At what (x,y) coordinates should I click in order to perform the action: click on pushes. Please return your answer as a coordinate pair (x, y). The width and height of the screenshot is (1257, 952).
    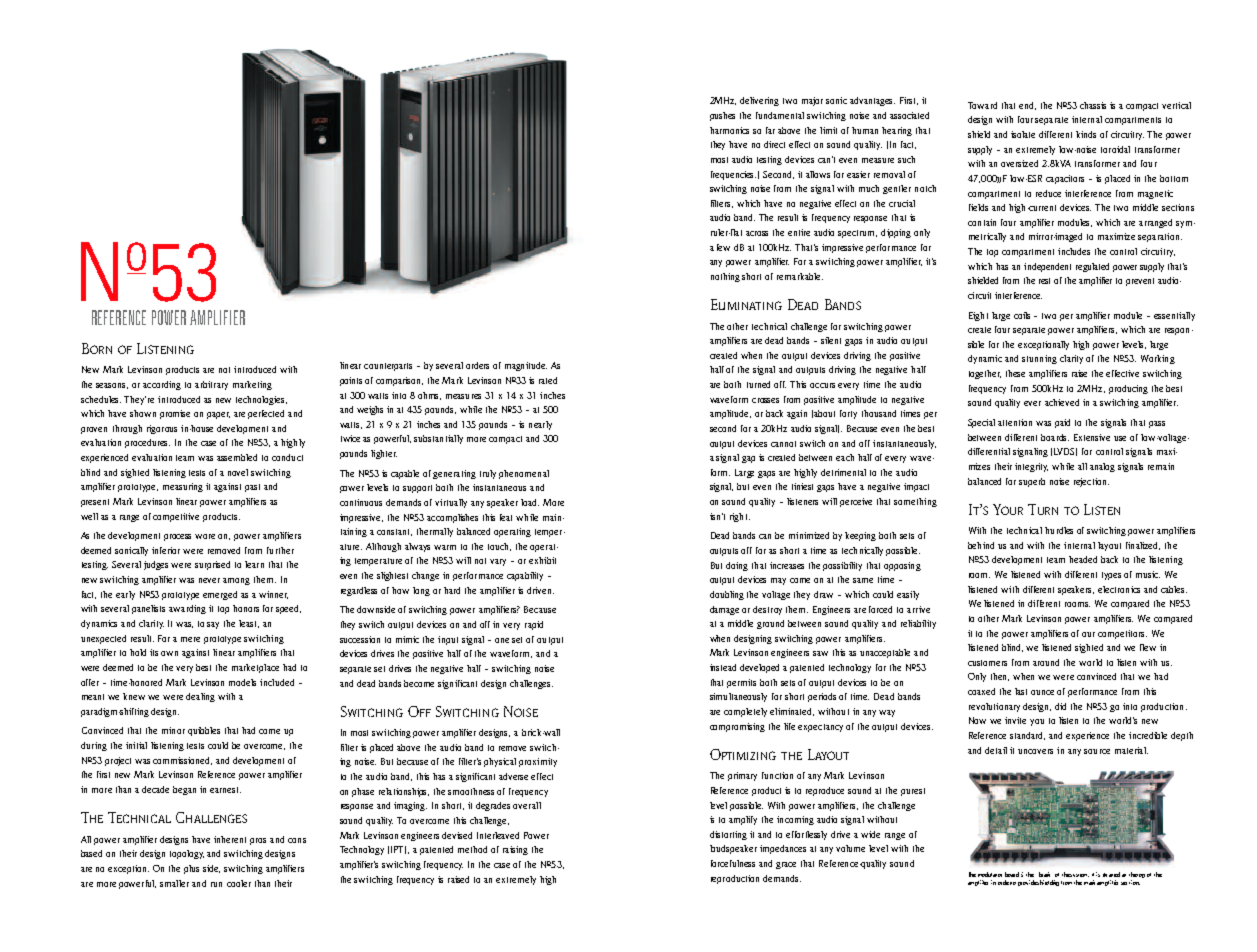
    Looking at the image, I should click on (722, 116).
